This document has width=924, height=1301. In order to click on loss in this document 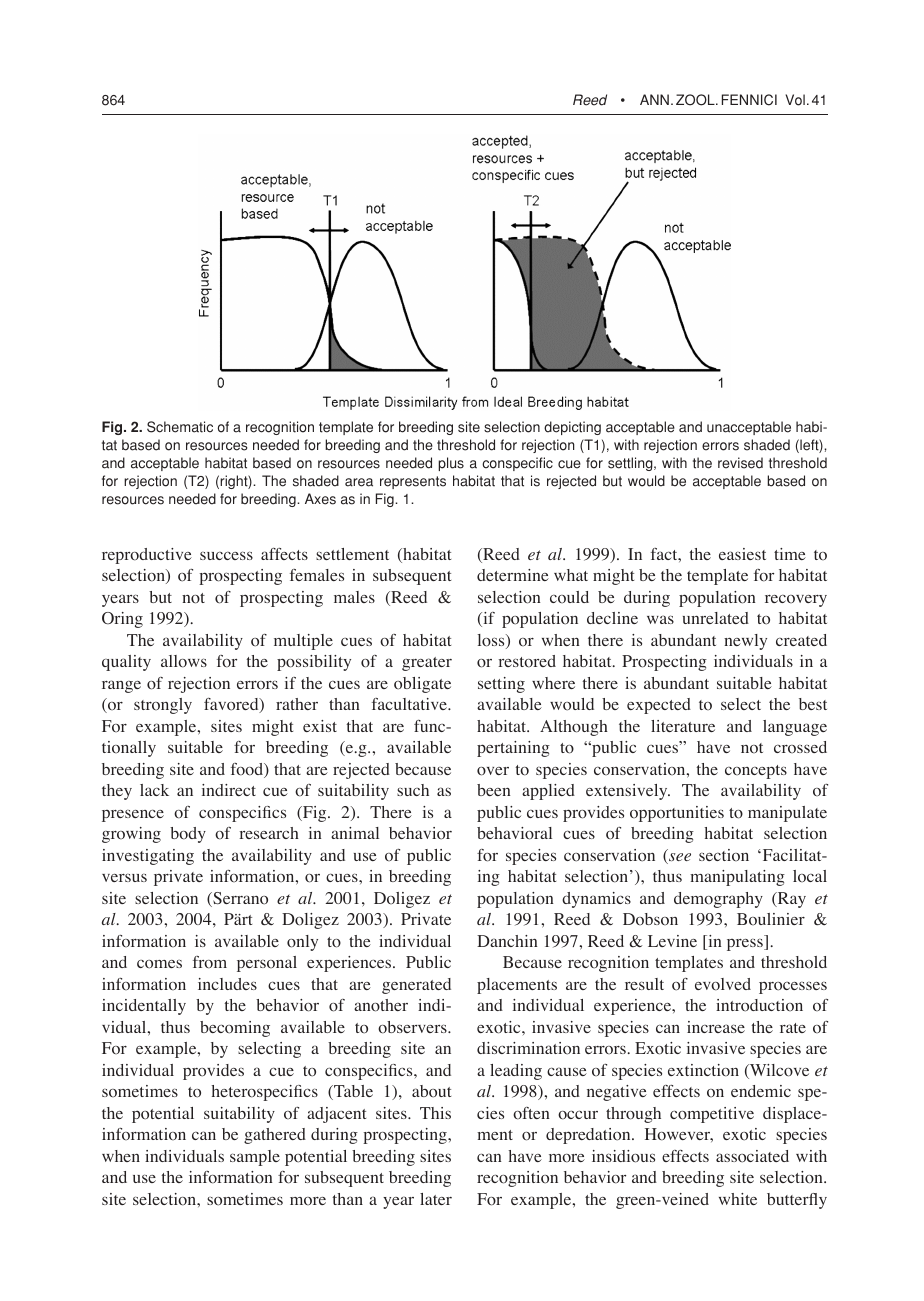, I will do `click(492, 641)`.
